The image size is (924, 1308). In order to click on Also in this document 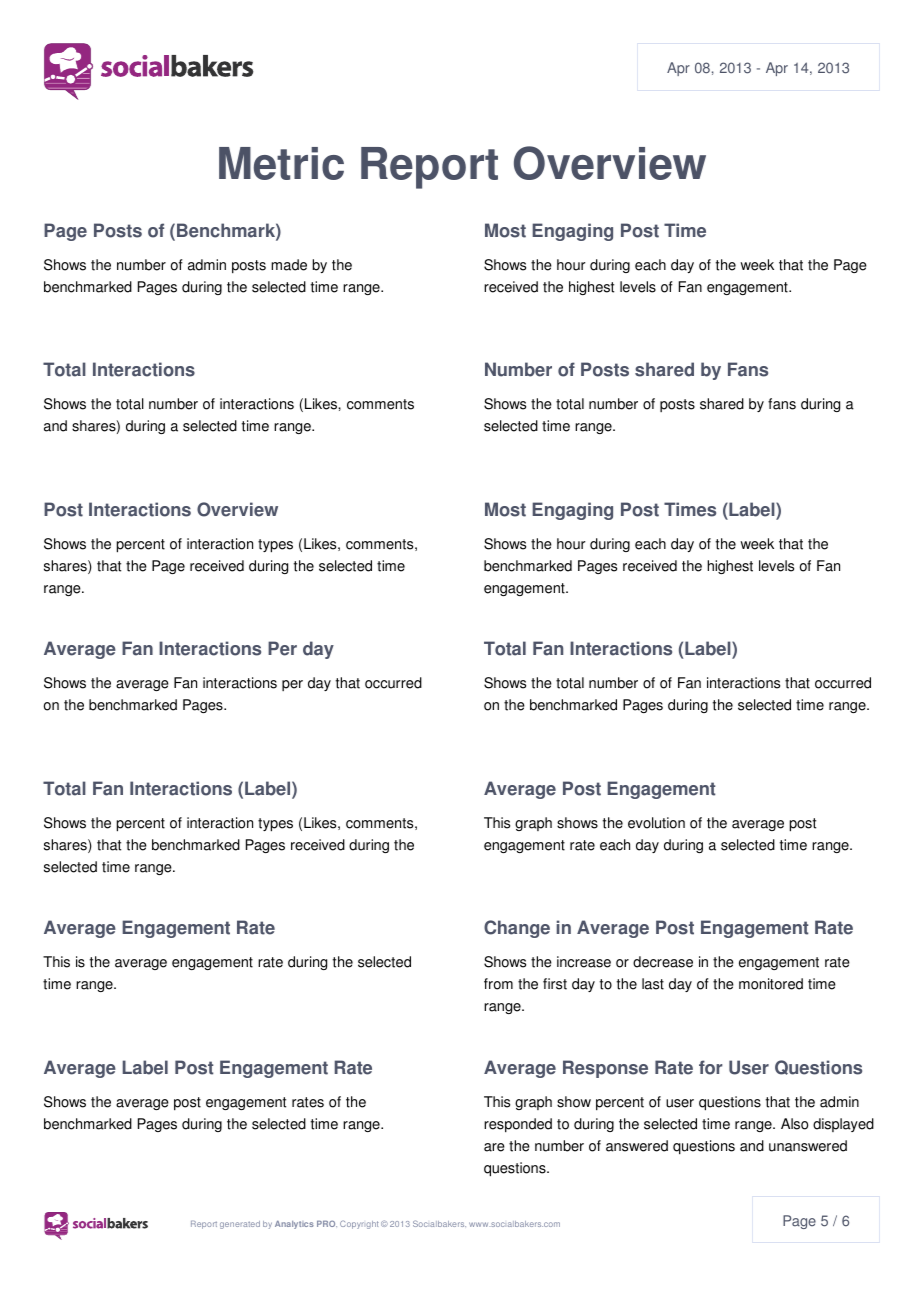, I will do `click(794, 1124)`.
